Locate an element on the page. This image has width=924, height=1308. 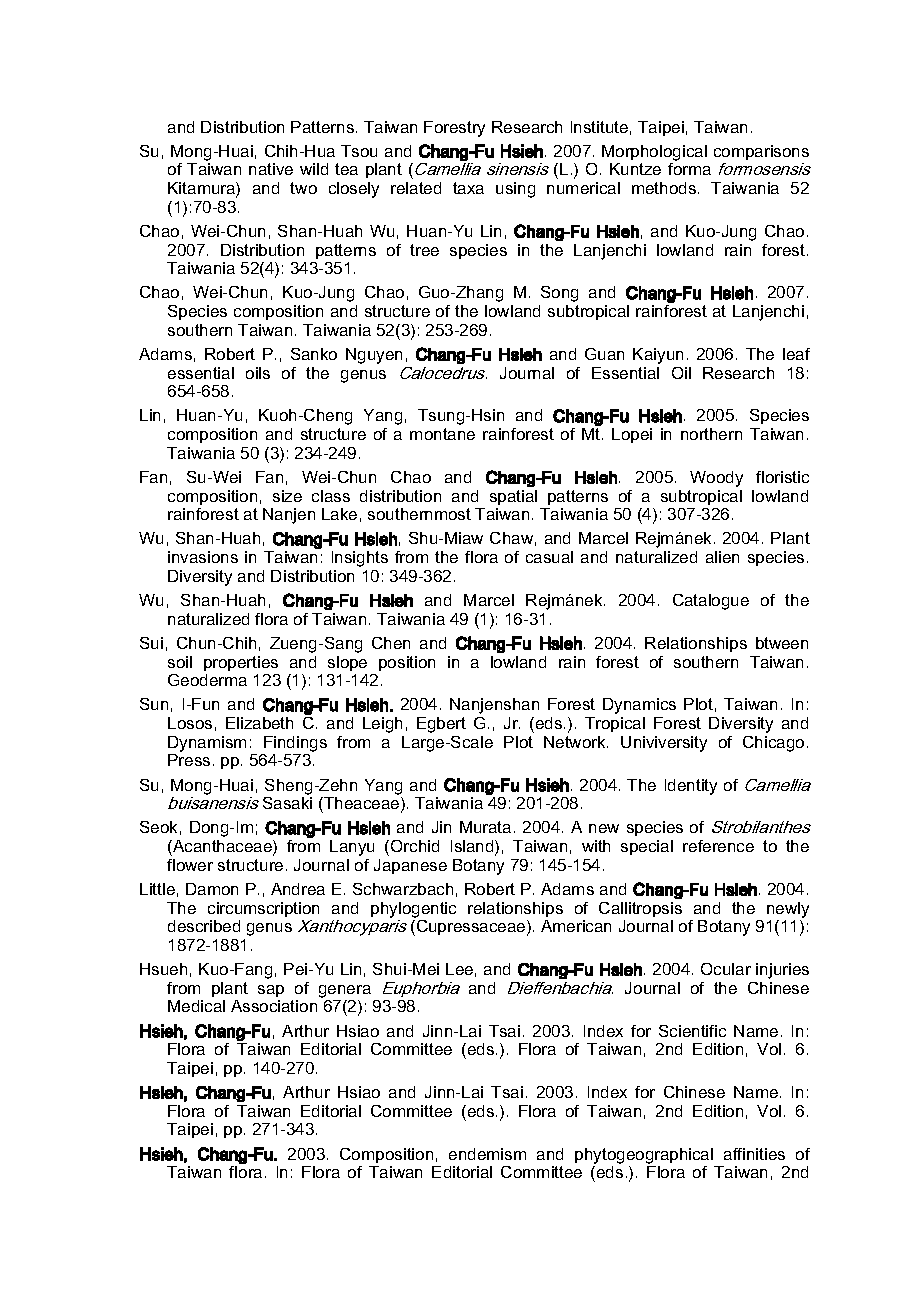
size is located at coordinates (287, 496).
